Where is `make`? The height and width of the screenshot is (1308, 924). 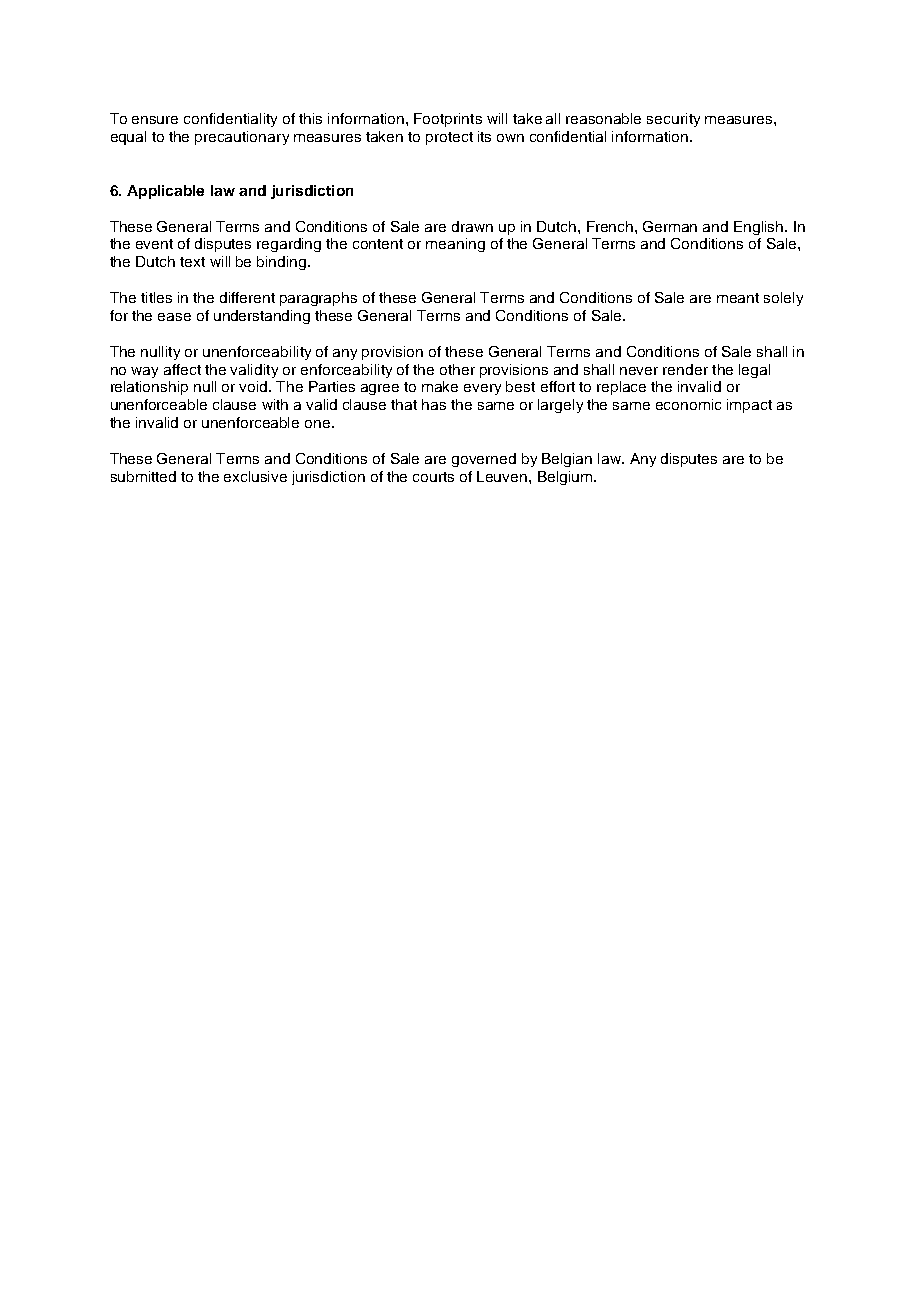 make is located at coordinates (440, 386).
